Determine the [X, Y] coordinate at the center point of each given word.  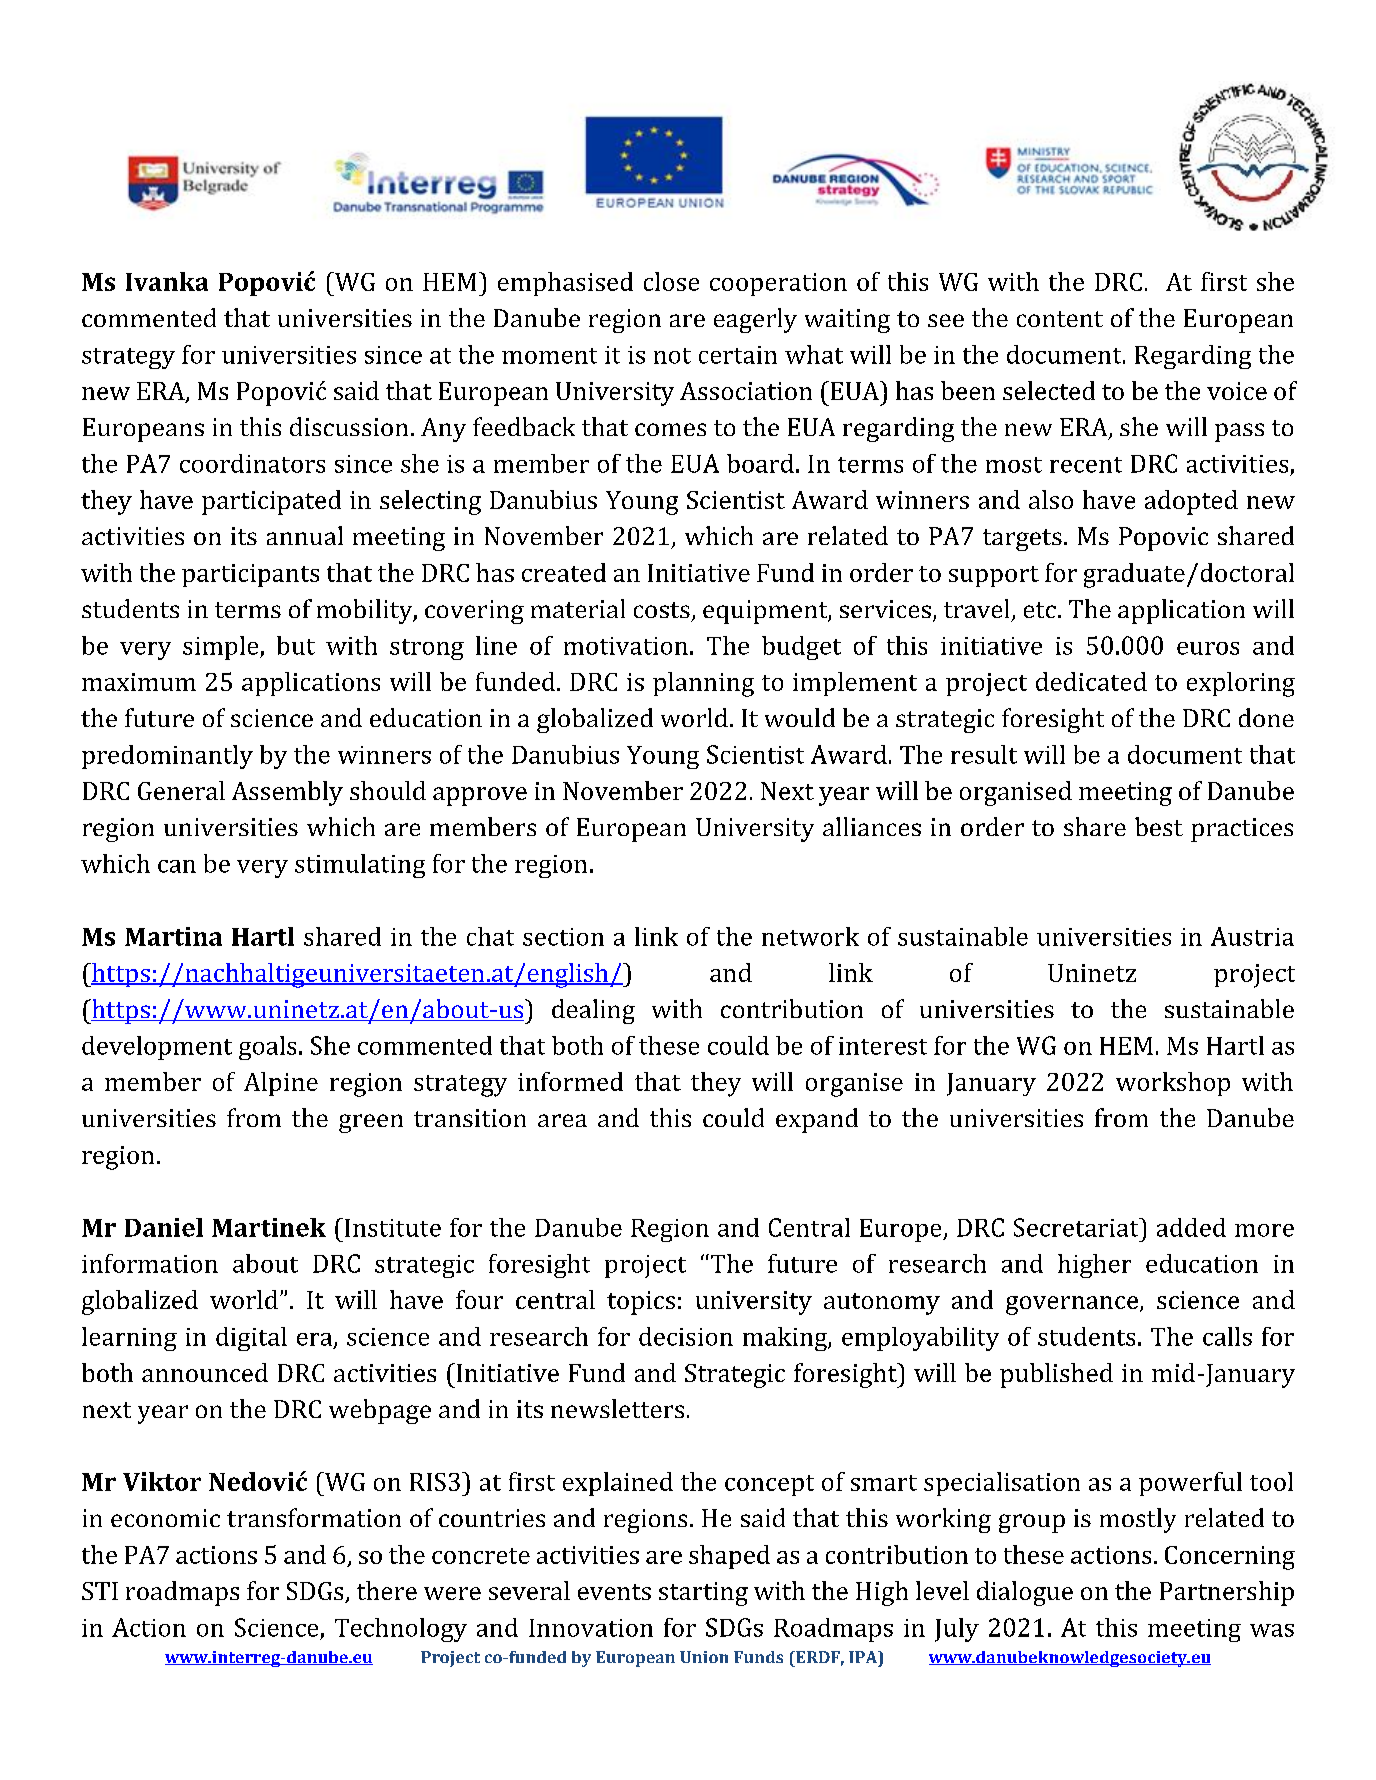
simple [222, 648]
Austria [1252, 936]
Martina [173, 936]
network [810, 936]
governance [1072, 1305]
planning [703, 684]
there [387, 1590]
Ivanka [167, 281]
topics [641, 1303]
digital [251, 1339]
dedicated [1091, 681]
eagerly [755, 320]
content [1060, 319]
